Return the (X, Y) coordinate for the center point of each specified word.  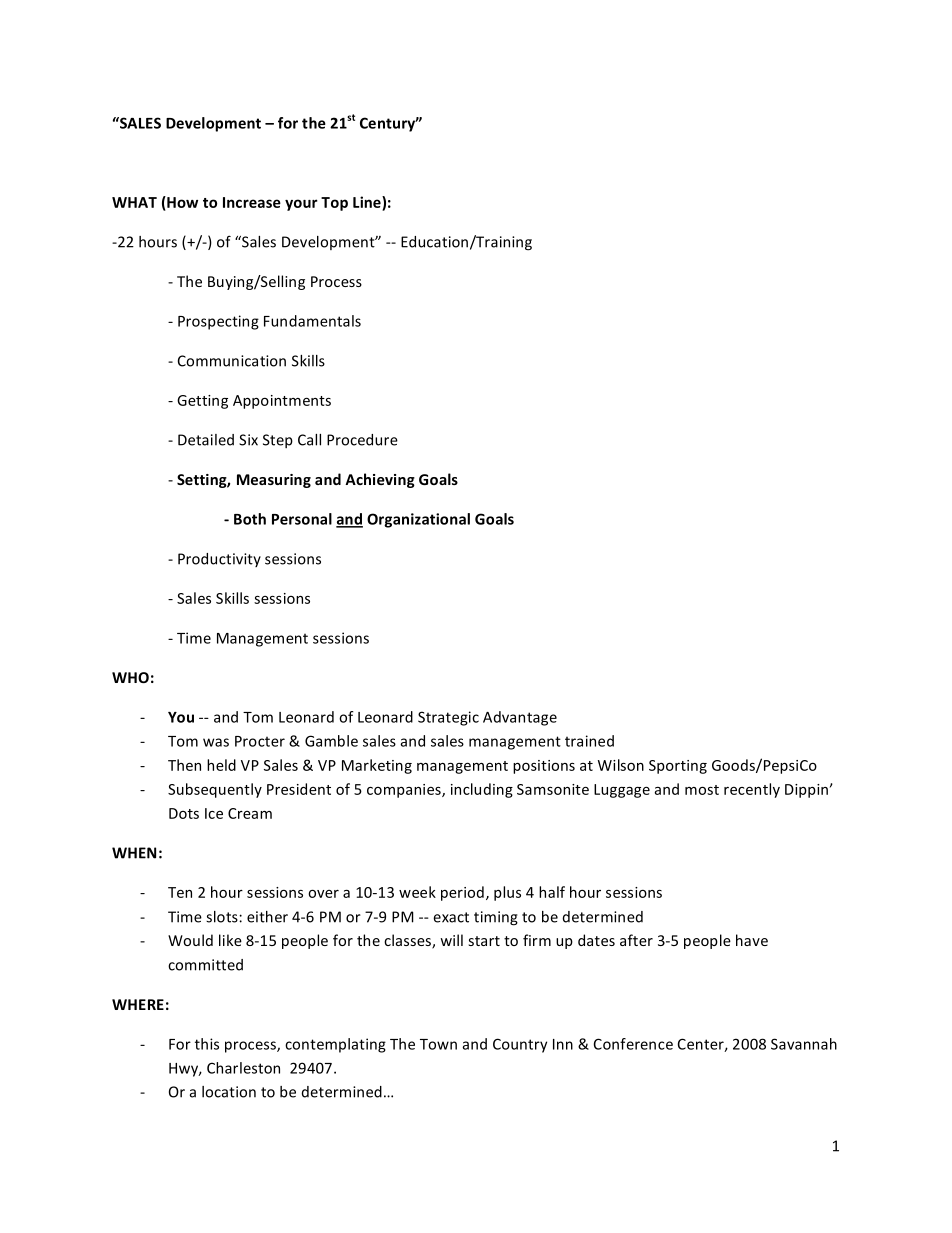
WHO (130, 677)
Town (438, 1044)
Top (334, 204)
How (181, 202)
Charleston (243, 1068)
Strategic (448, 718)
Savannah (804, 1044)
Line (368, 202)
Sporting (678, 767)
